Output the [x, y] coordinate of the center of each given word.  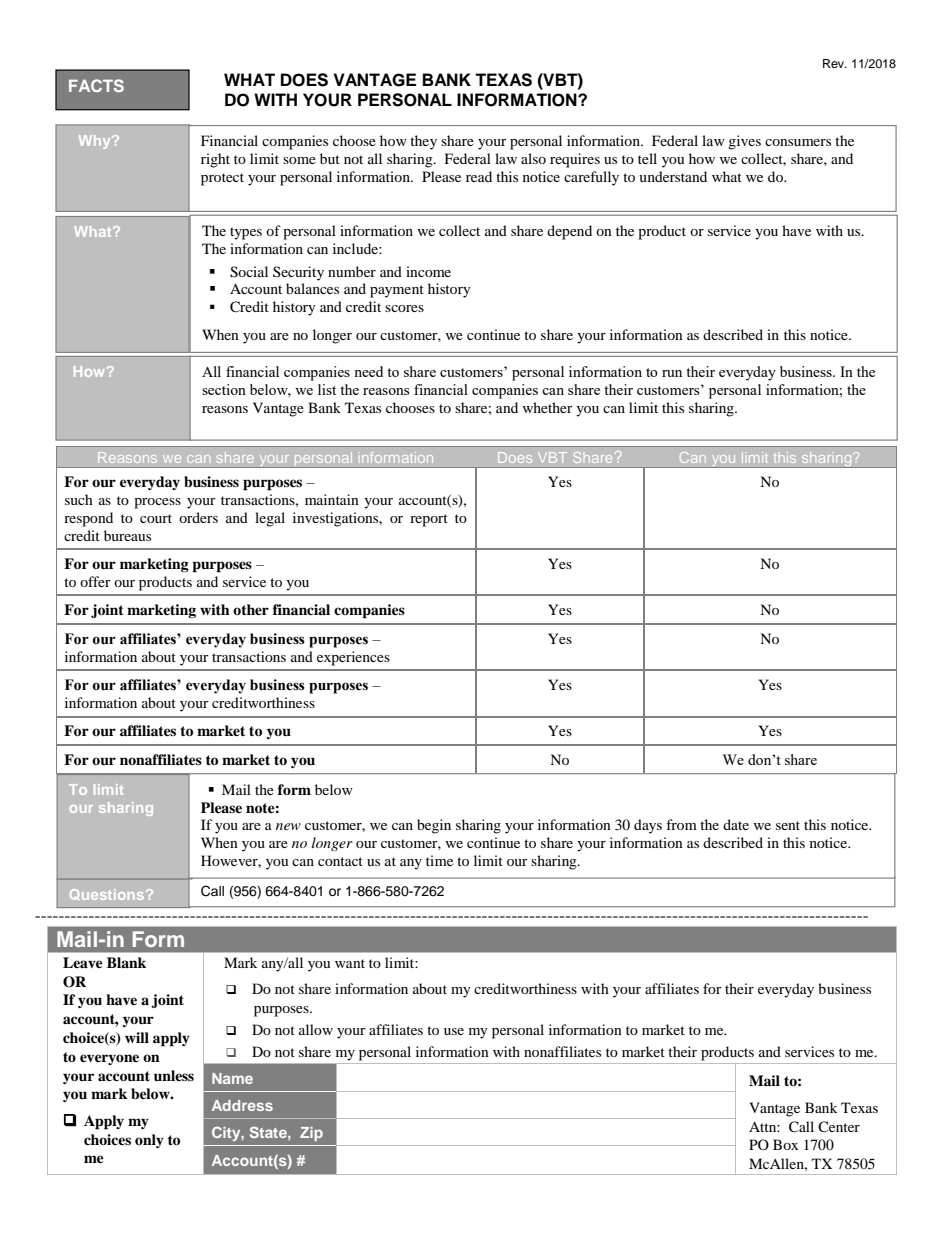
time [439, 860]
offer [95, 581]
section [224, 389]
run [672, 373]
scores [404, 308]
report [429, 520]
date [736, 824]
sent [788, 825]
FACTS [96, 85]
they [423, 142]
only [149, 1141]
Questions [108, 894]
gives [744, 142]
